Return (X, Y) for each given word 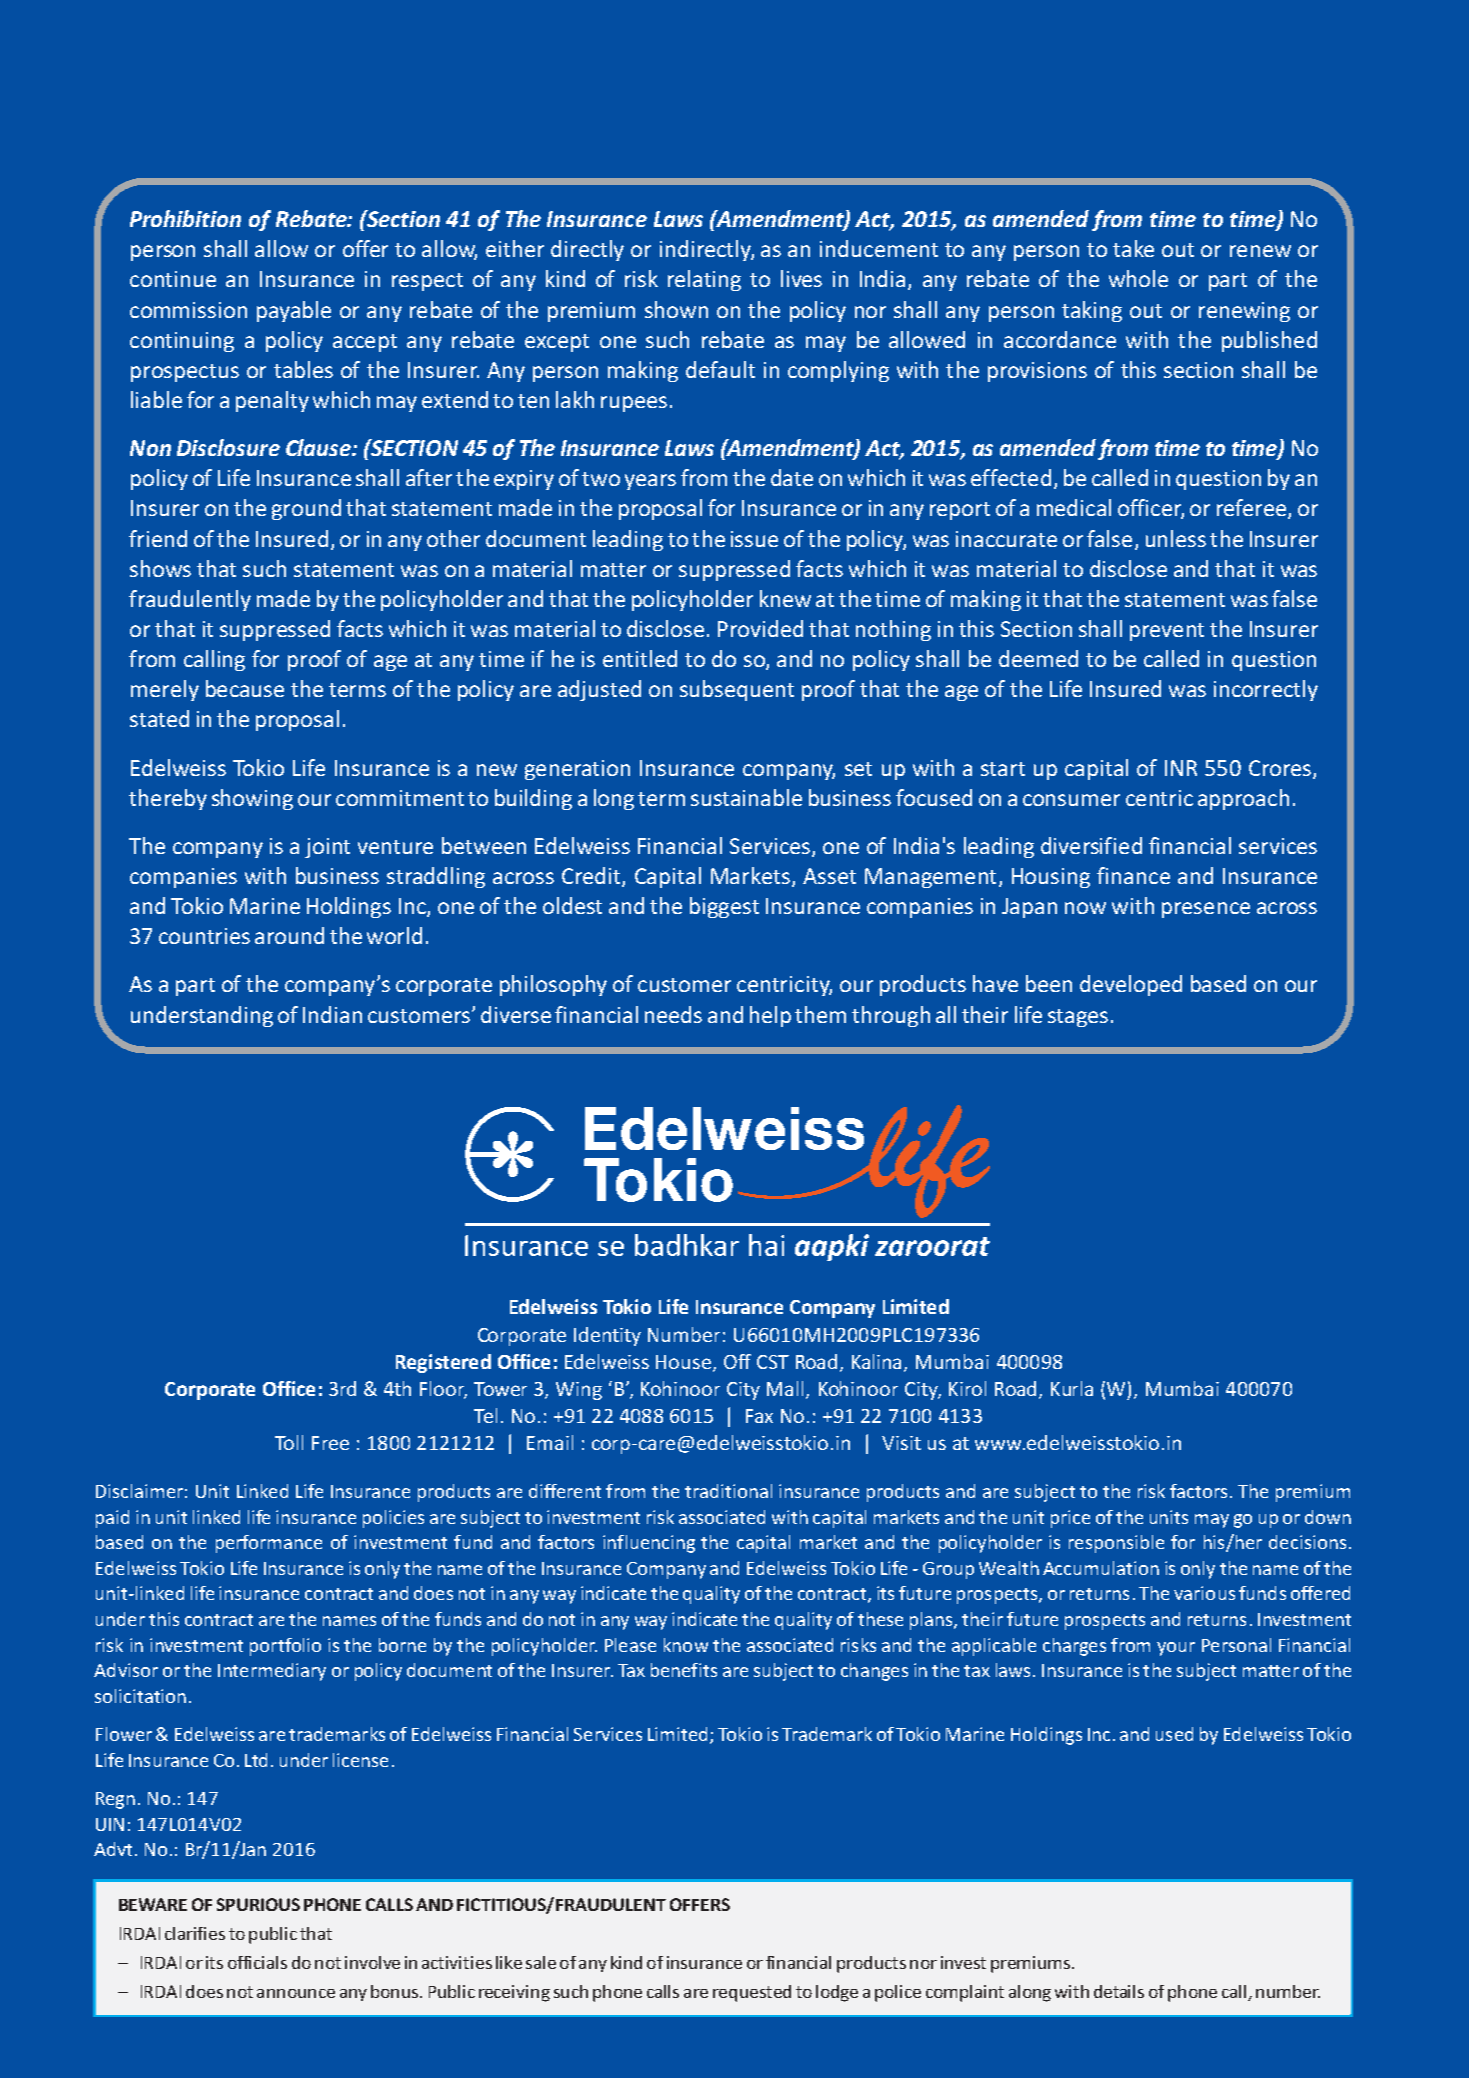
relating (704, 280)
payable (294, 311)
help (770, 1016)
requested (752, 1993)
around (289, 935)
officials (257, 1962)
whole (1138, 278)
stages (1078, 1018)
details (1119, 1991)
